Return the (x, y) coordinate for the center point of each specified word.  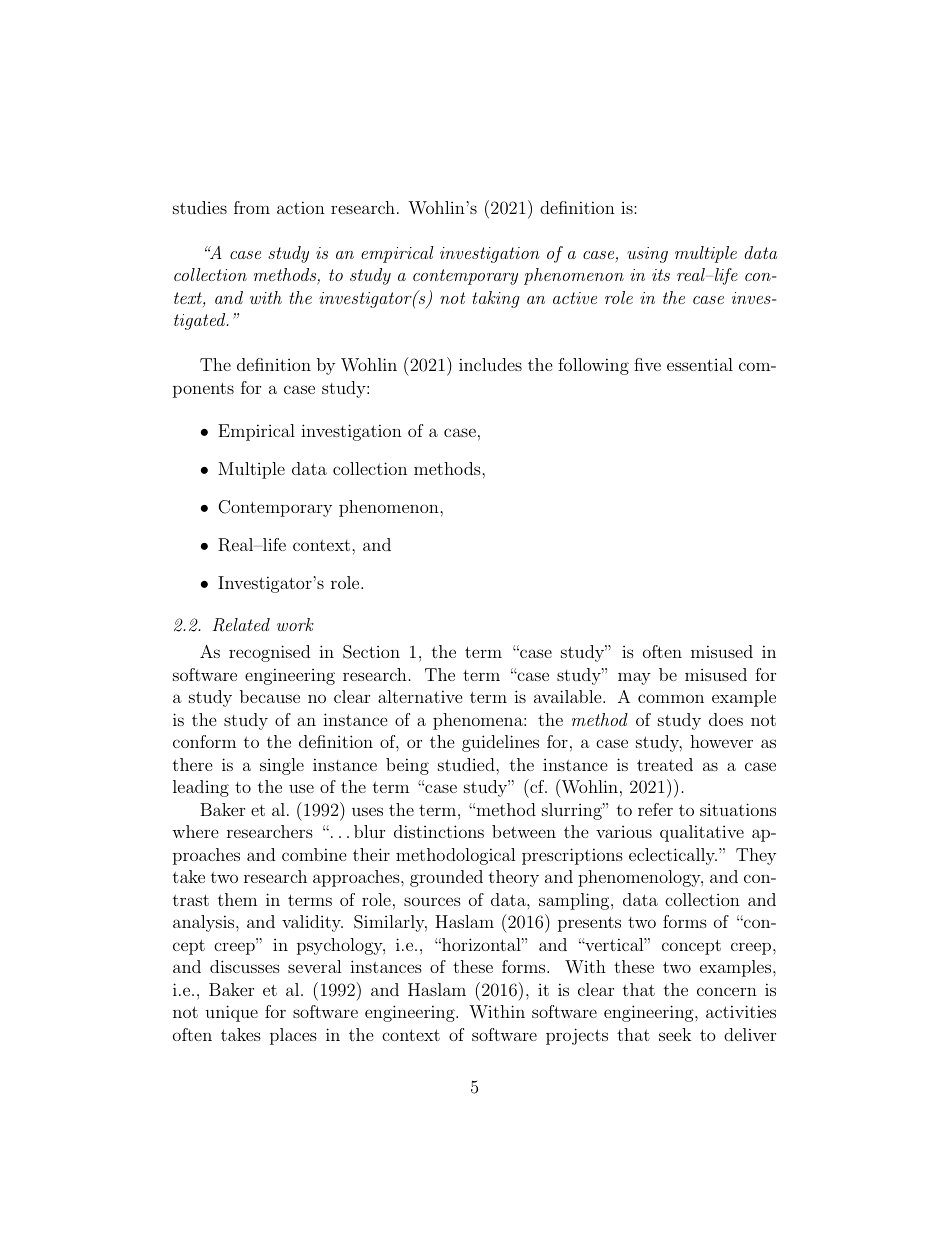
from (252, 207)
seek (675, 1034)
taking (496, 299)
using (647, 255)
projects (577, 1036)
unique (231, 1013)
